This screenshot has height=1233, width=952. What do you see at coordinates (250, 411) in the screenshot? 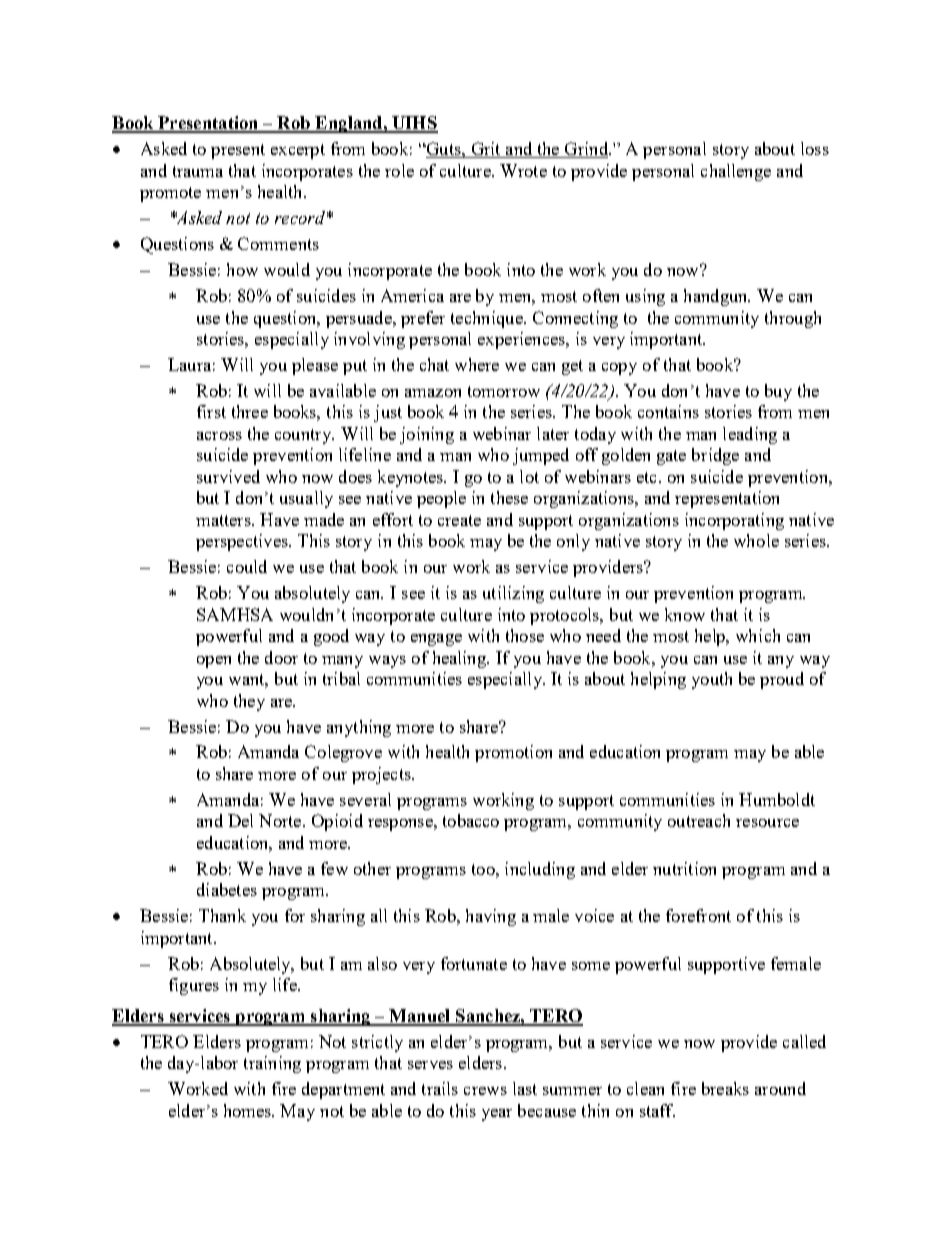
I see `three` at bounding box center [250, 411].
